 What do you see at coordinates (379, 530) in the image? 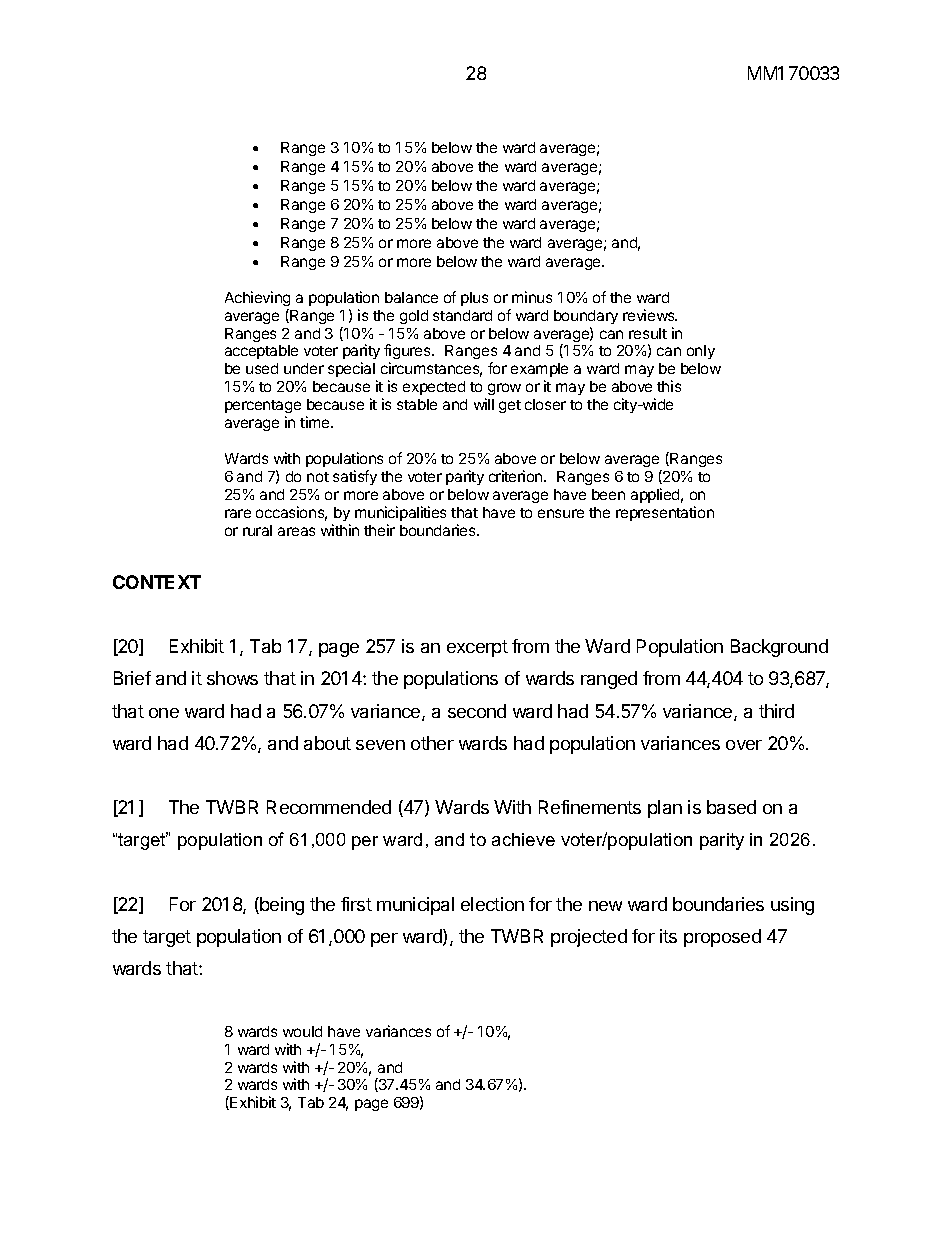
I see `their` at bounding box center [379, 530].
